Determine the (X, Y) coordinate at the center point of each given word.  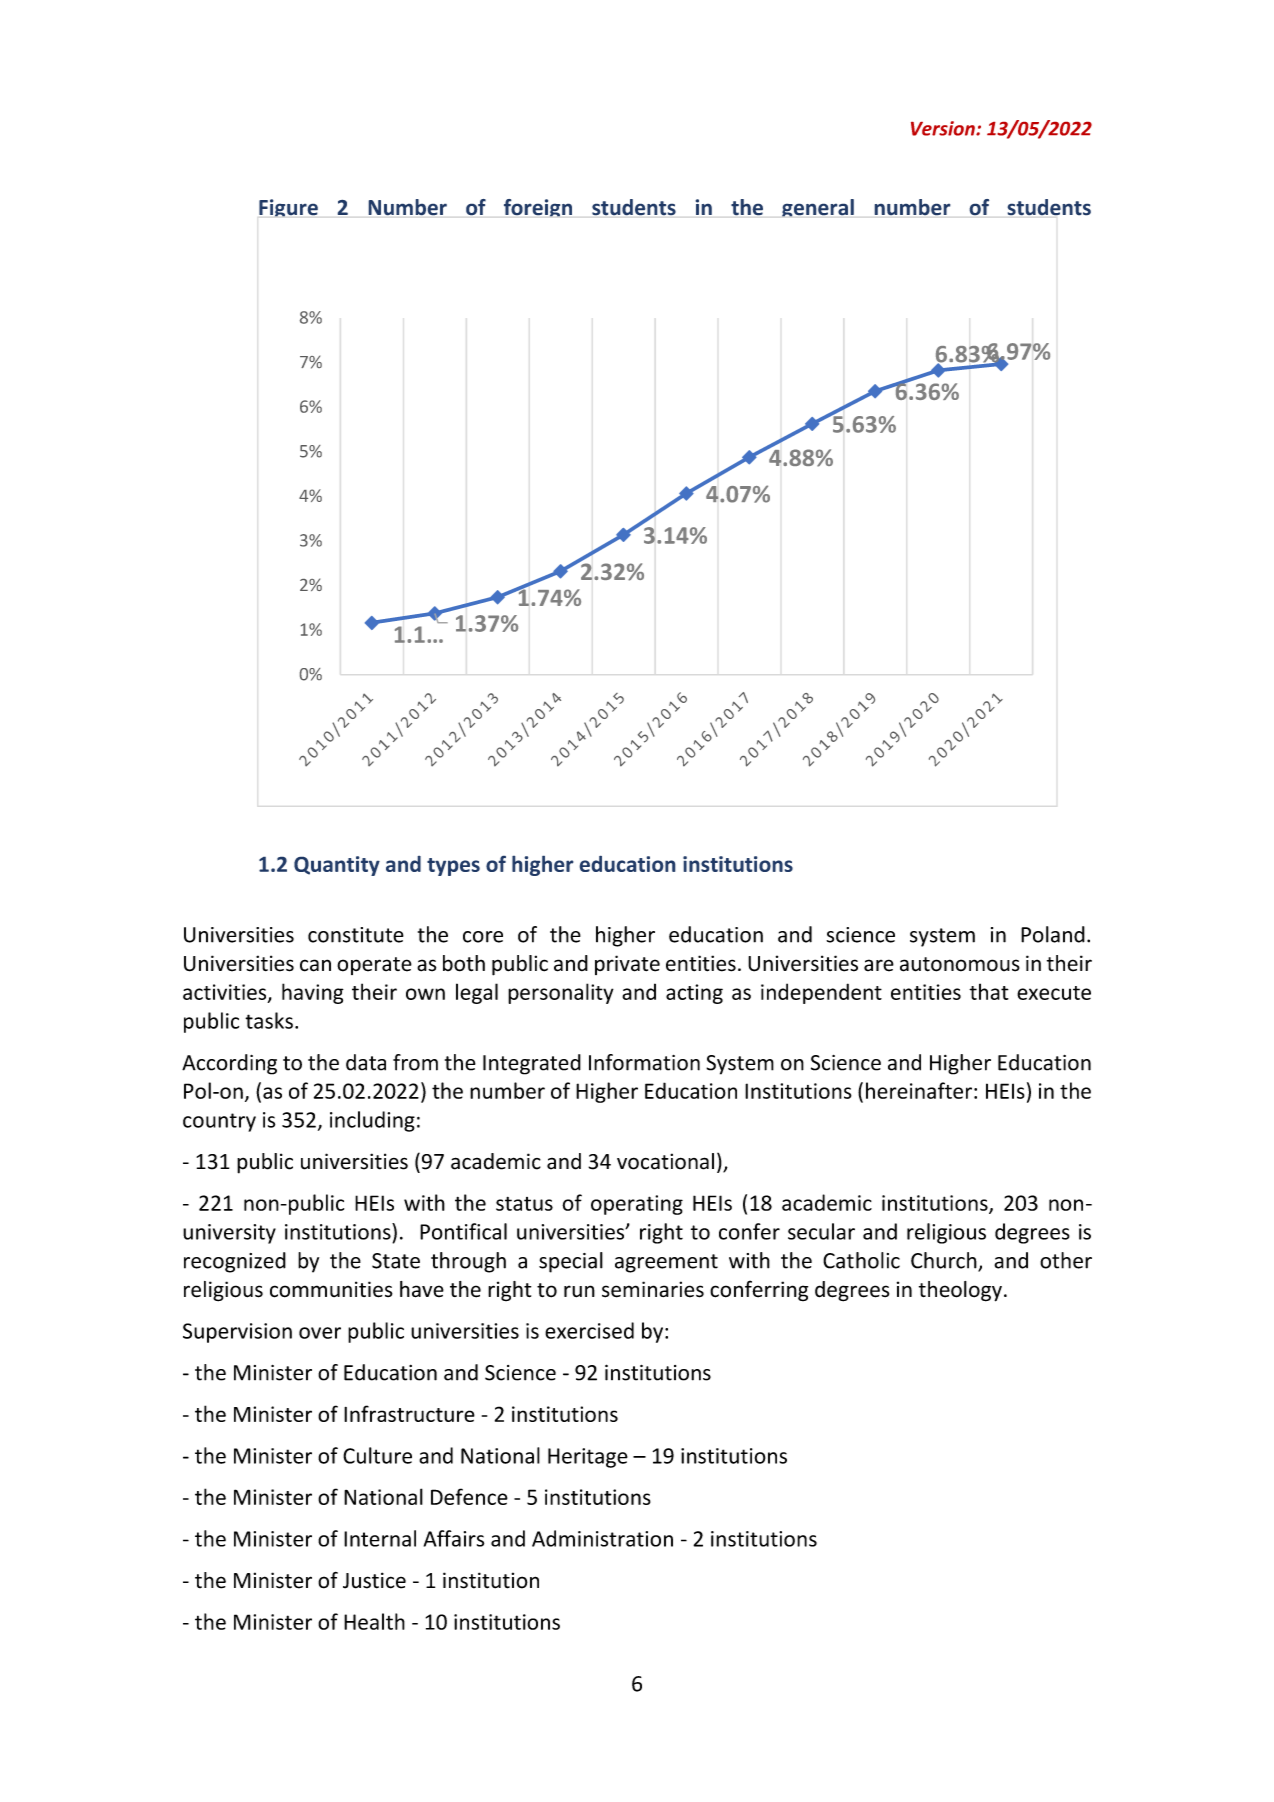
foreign (538, 208)
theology (960, 1291)
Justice (374, 1580)
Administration (602, 1538)
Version (944, 128)
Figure (288, 208)
